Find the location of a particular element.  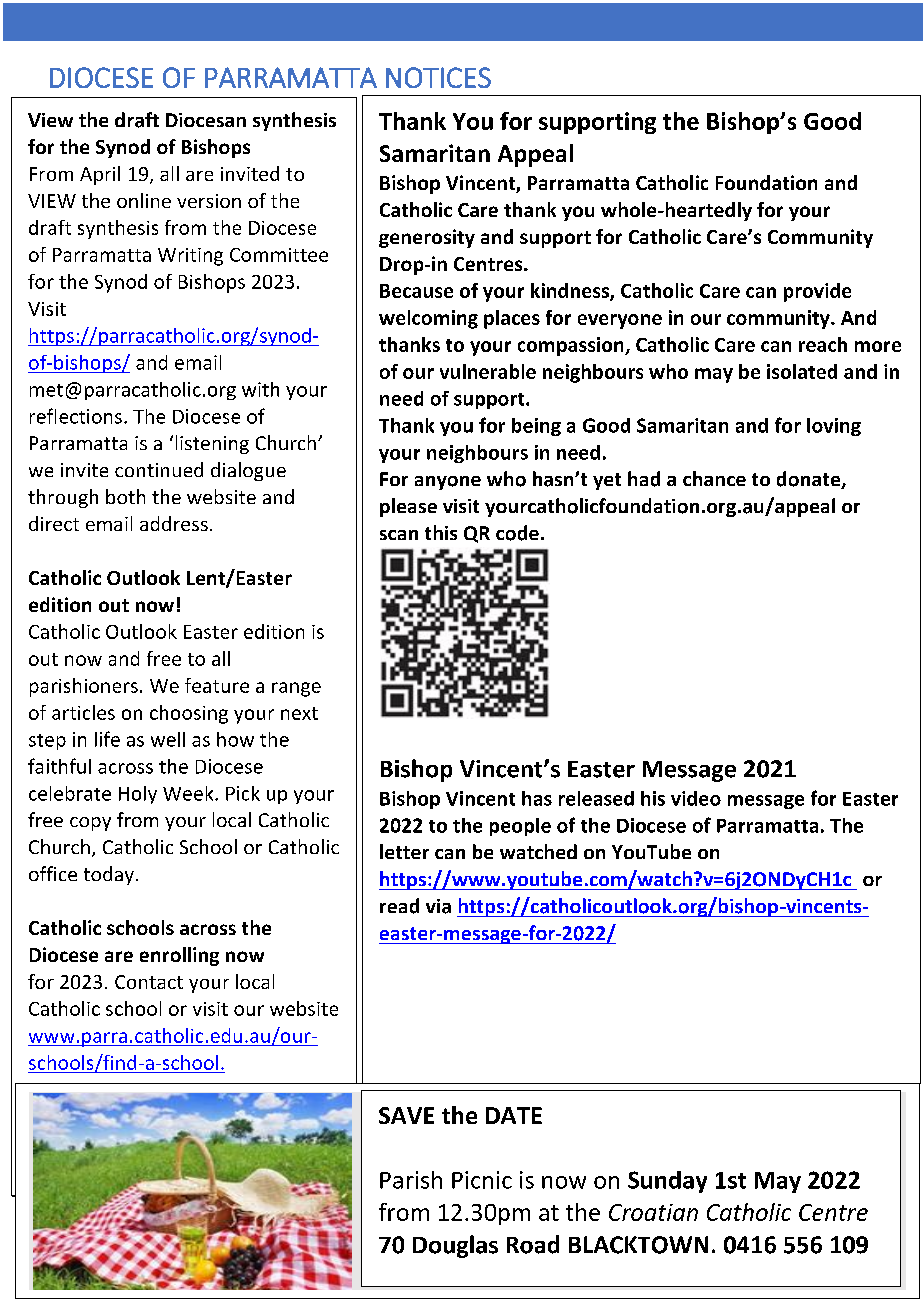

April is located at coordinates (100, 175).
